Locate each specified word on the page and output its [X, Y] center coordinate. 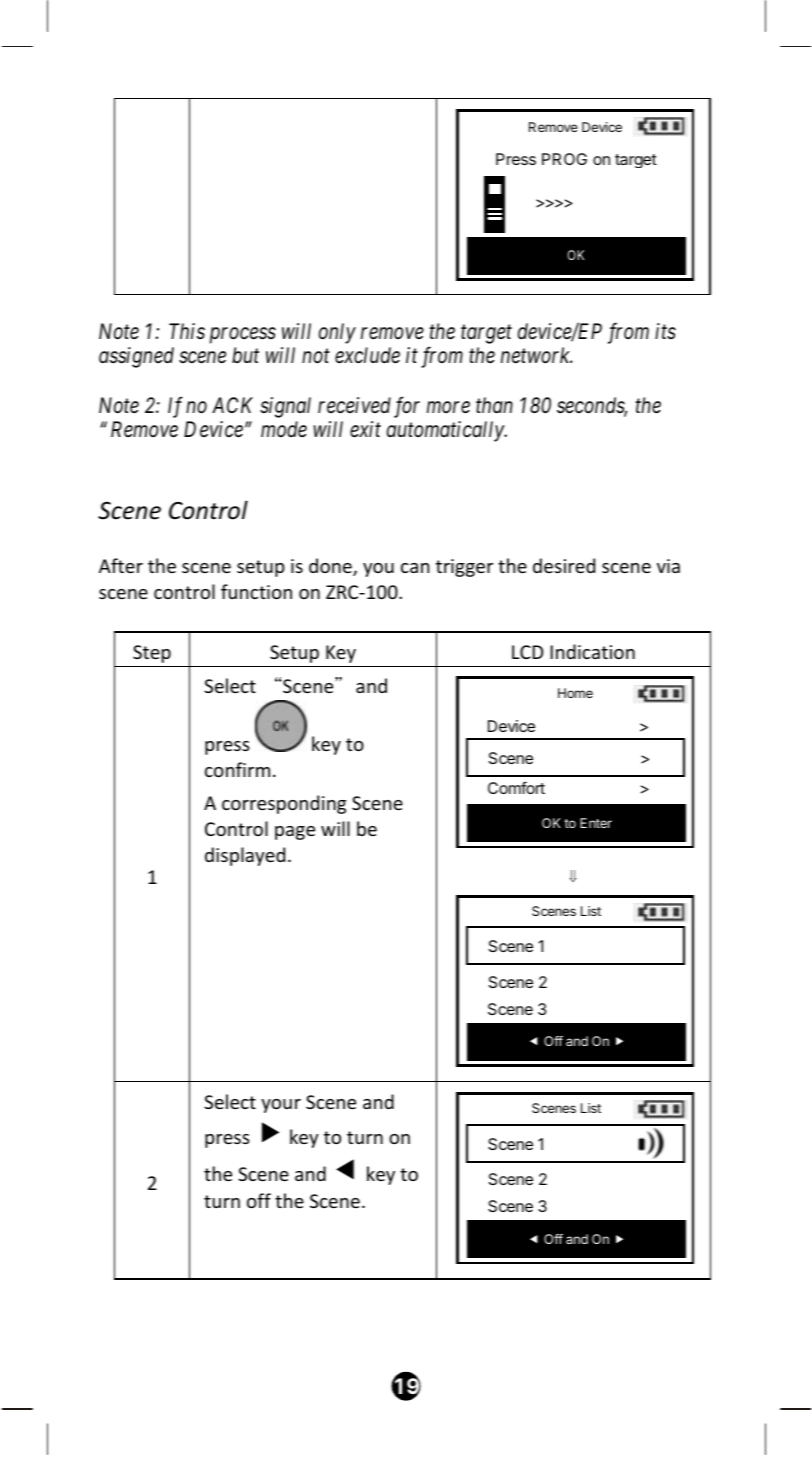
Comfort [516, 787]
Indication [592, 651]
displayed [245, 856]
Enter [596, 823]
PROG [564, 159]
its [665, 331]
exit [365, 430]
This [187, 331]
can [415, 568]
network [536, 355]
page [295, 833]
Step [152, 654]
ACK [232, 405]
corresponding [284, 804]
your [281, 1106]
